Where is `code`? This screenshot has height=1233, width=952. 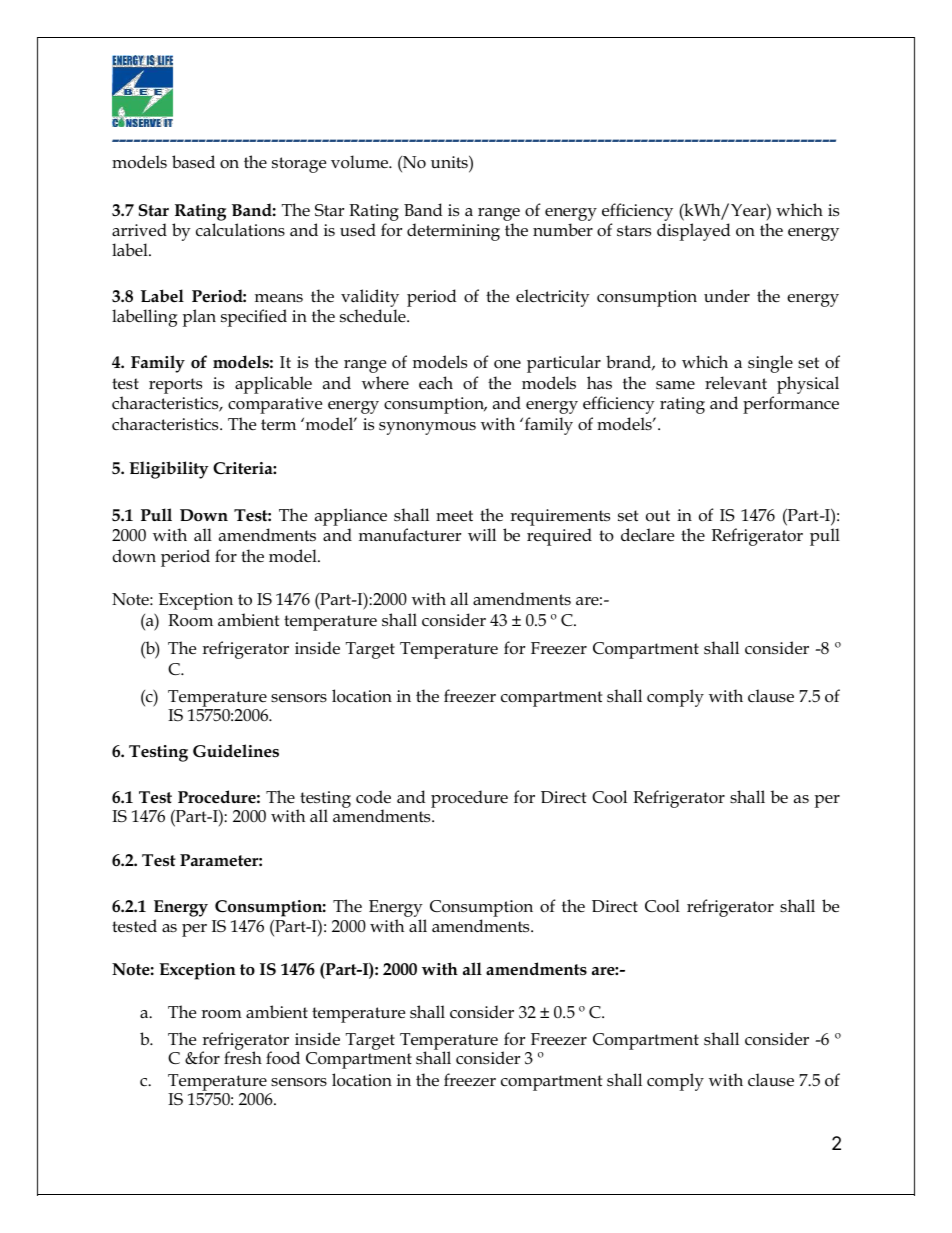
code is located at coordinates (373, 797).
